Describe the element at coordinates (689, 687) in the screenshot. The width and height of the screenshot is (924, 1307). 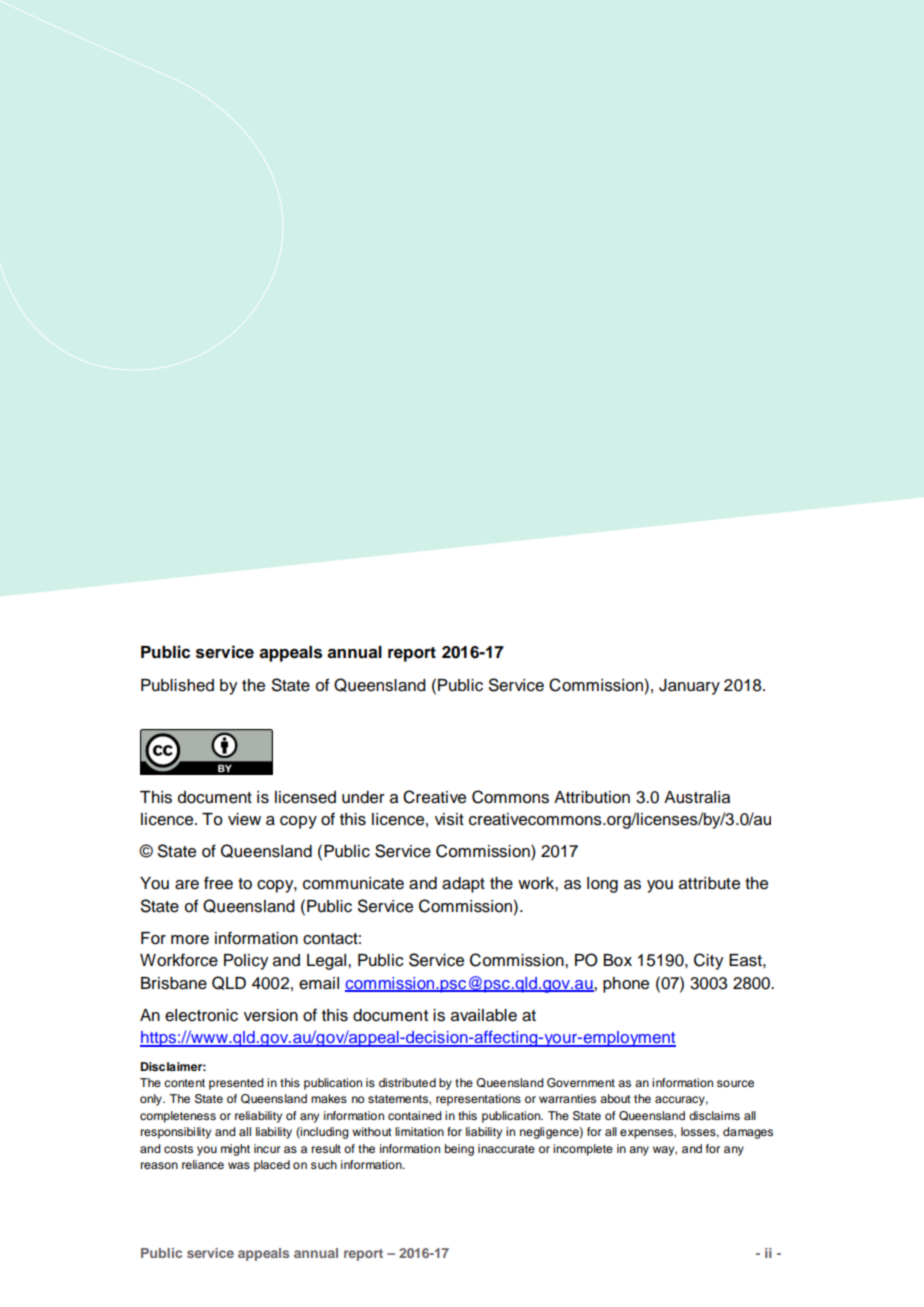
I see `January` at that location.
